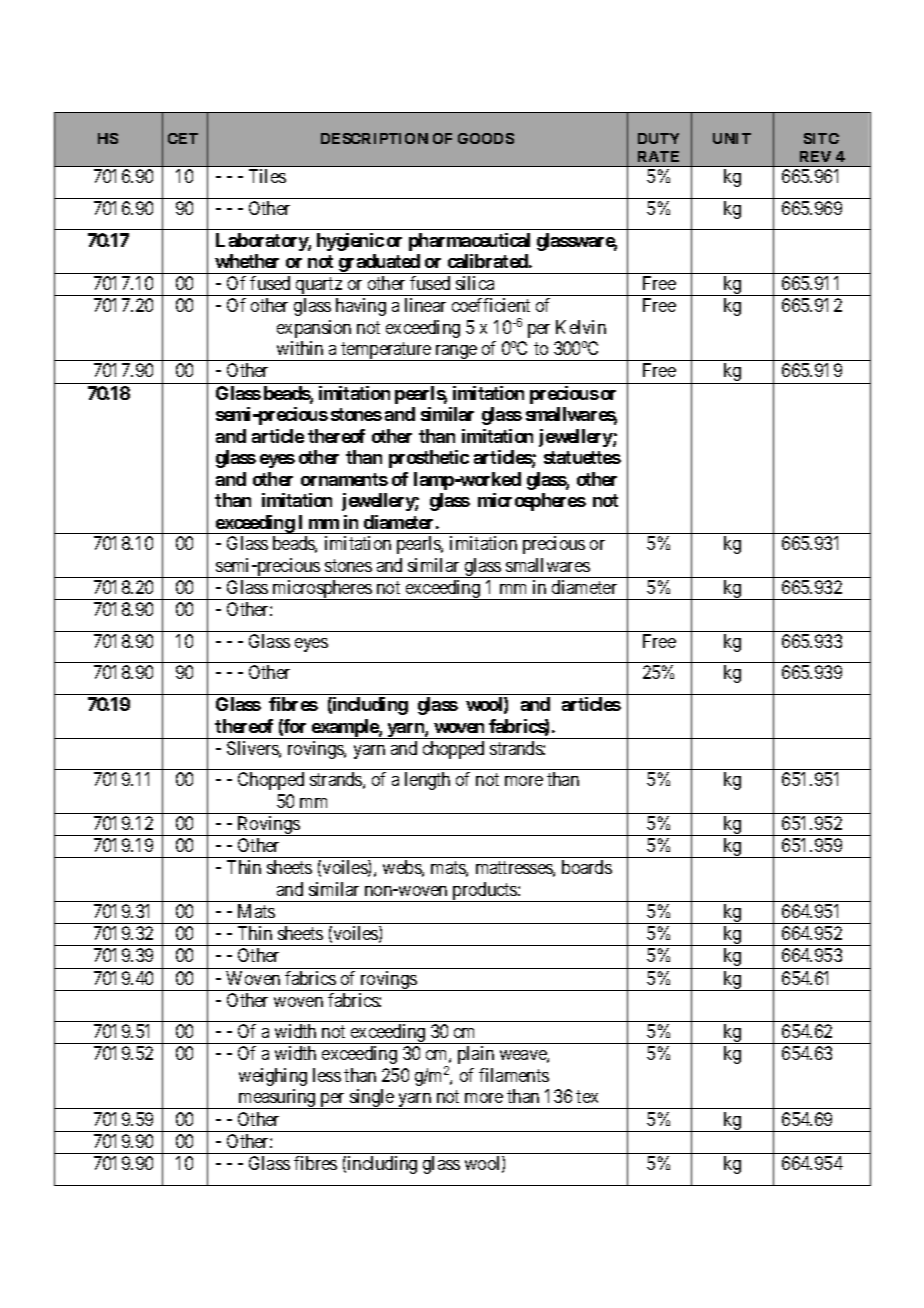 The width and height of the screenshot is (924, 1308). Describe the element at coordinates (486, 138) in the screenshot. I see `GOODS` at that location.
